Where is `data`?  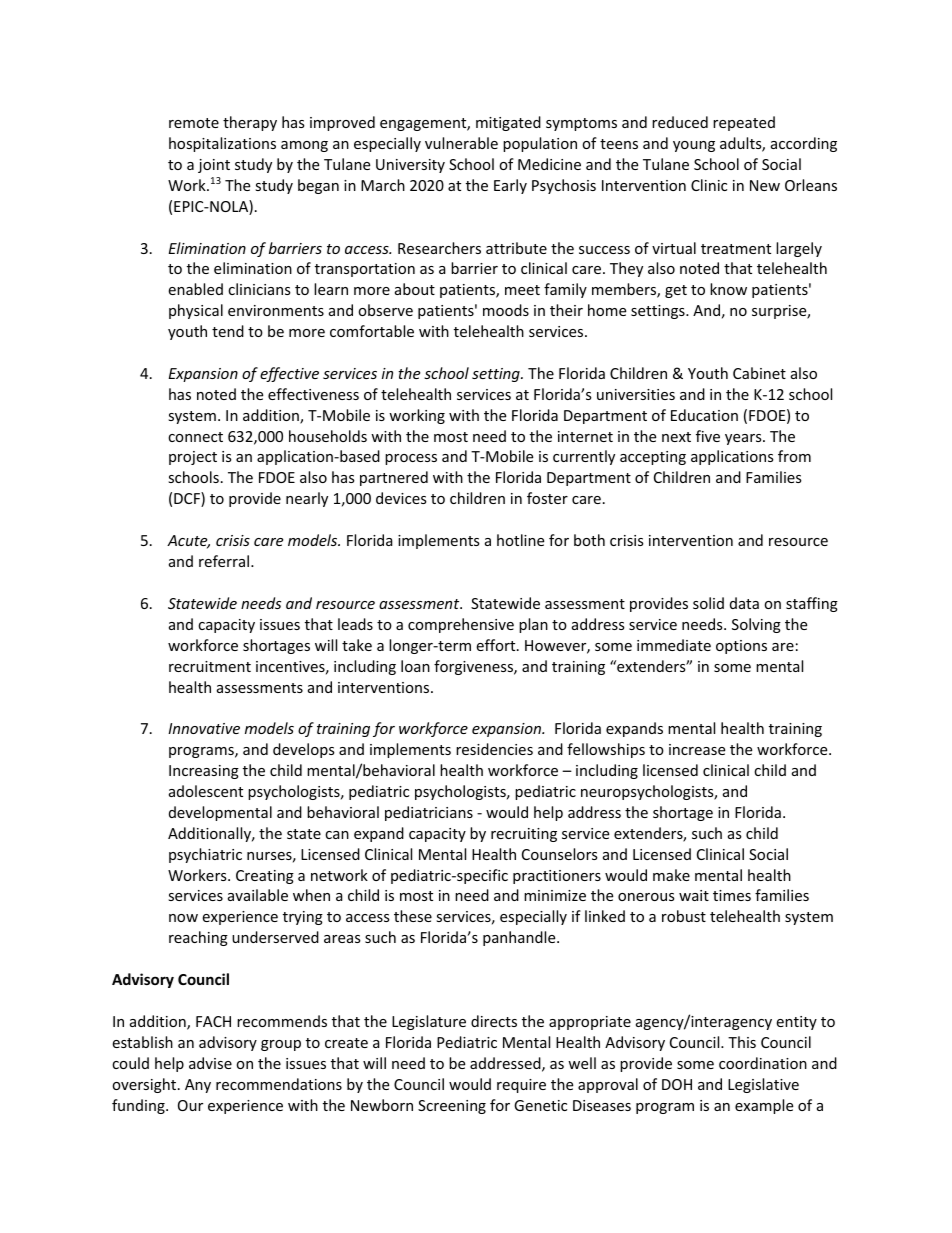 data is located at coordinates (744, 603).
